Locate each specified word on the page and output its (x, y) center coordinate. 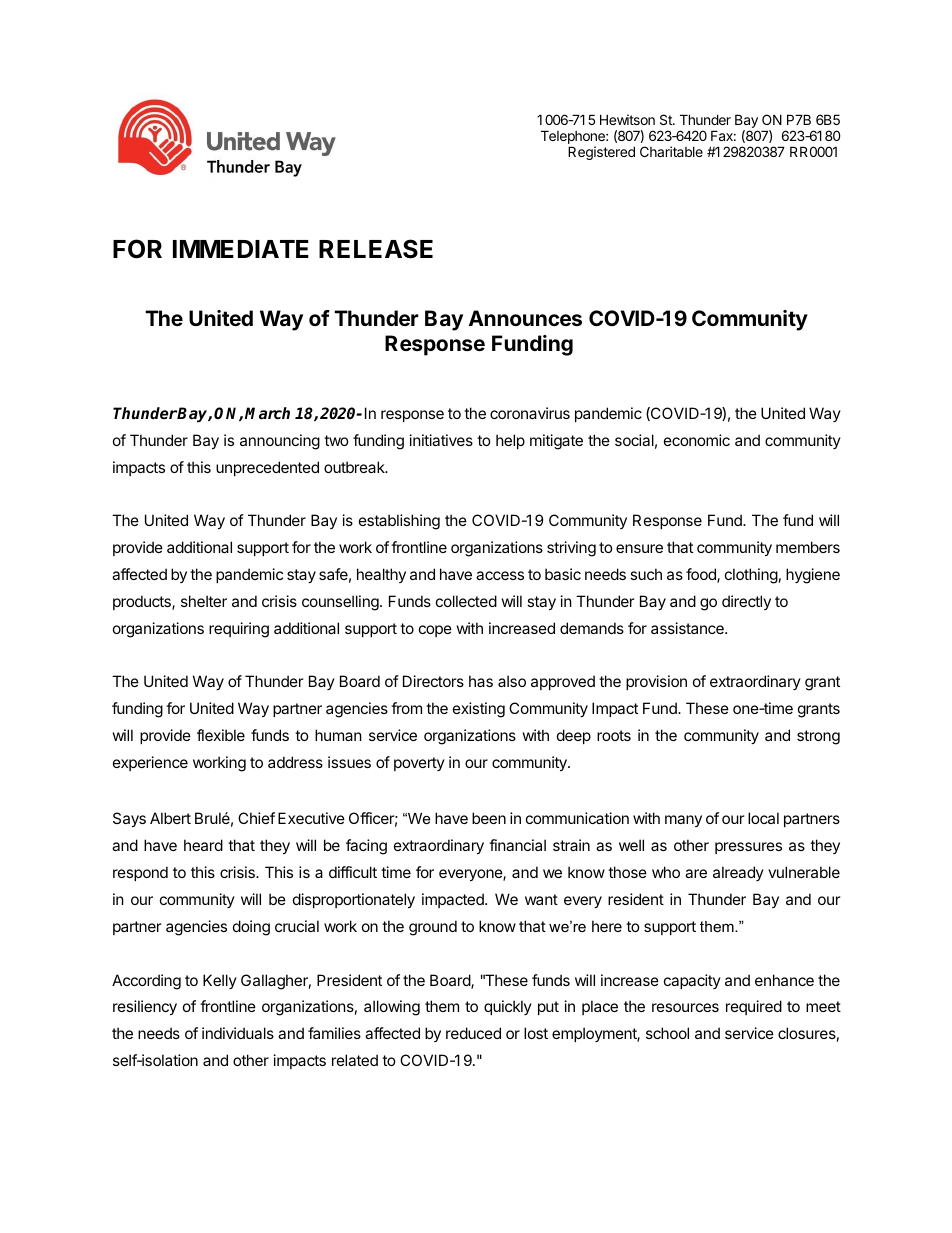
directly (746, 602)
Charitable (671, 151)
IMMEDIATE (241, 249)
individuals (238, 1033)
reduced (473, 1033)
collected (466, 601)
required (754, 1007)
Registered (601, 153)
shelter (204, 601)
